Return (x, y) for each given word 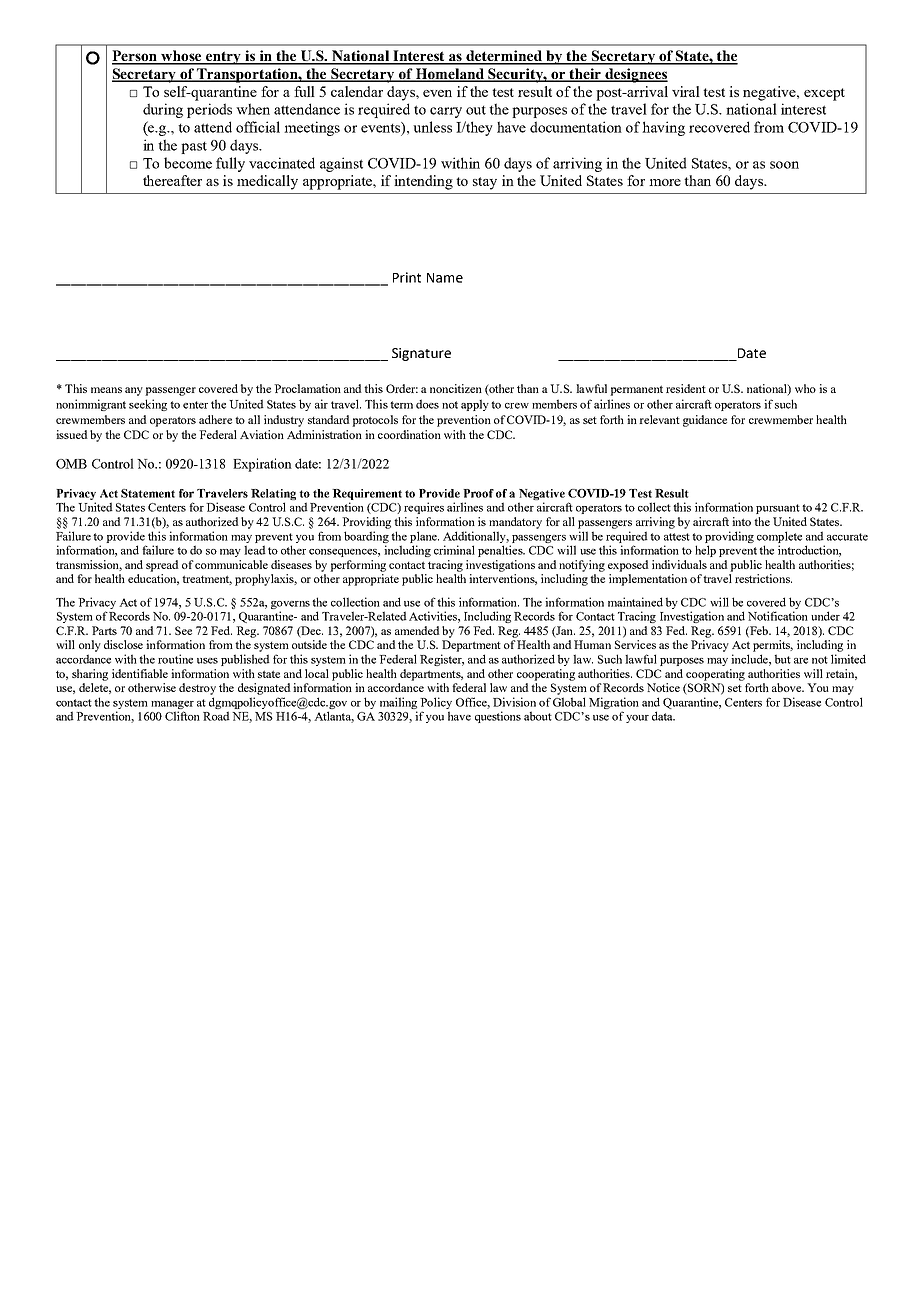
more (665, 182)
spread (162, 566)
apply (475, 405)
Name (445, 278)
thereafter (172, 180)
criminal (454, 550)
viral (686, 91)
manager (172, 706)
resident (686, 388)
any (134, 391)
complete (779, 537)
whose (181, 57)
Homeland (450, 75)
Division (514, 702)
